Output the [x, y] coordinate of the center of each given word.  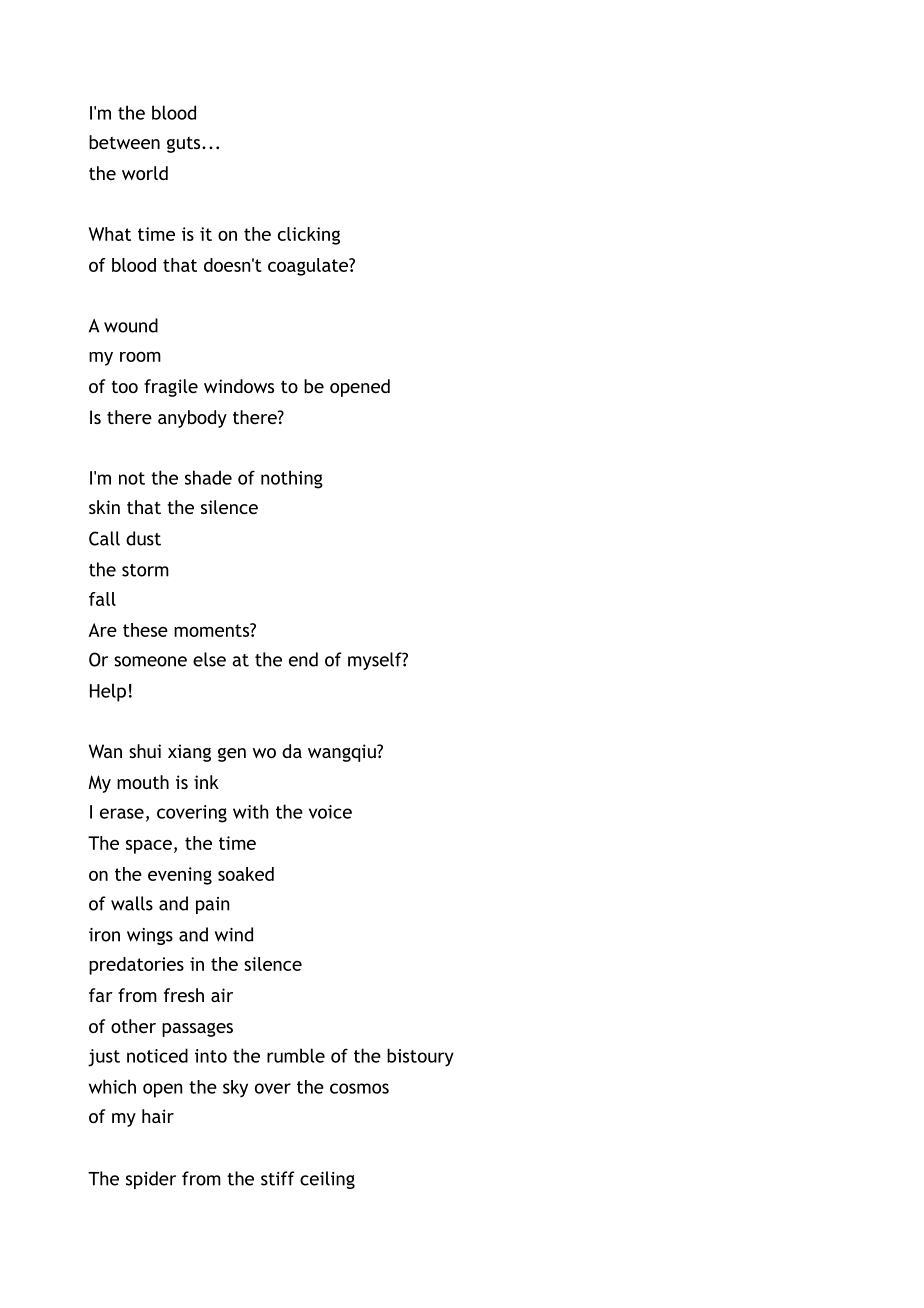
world [145, 173]
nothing [292, 479]
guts [185, 144]
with [251, 811]
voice [330, 812]
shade [208, 477]
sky [235, 1088]
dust [143, 538]
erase [122, 813]
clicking [309, 236]
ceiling [327, 1180]
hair [158, 1116]
